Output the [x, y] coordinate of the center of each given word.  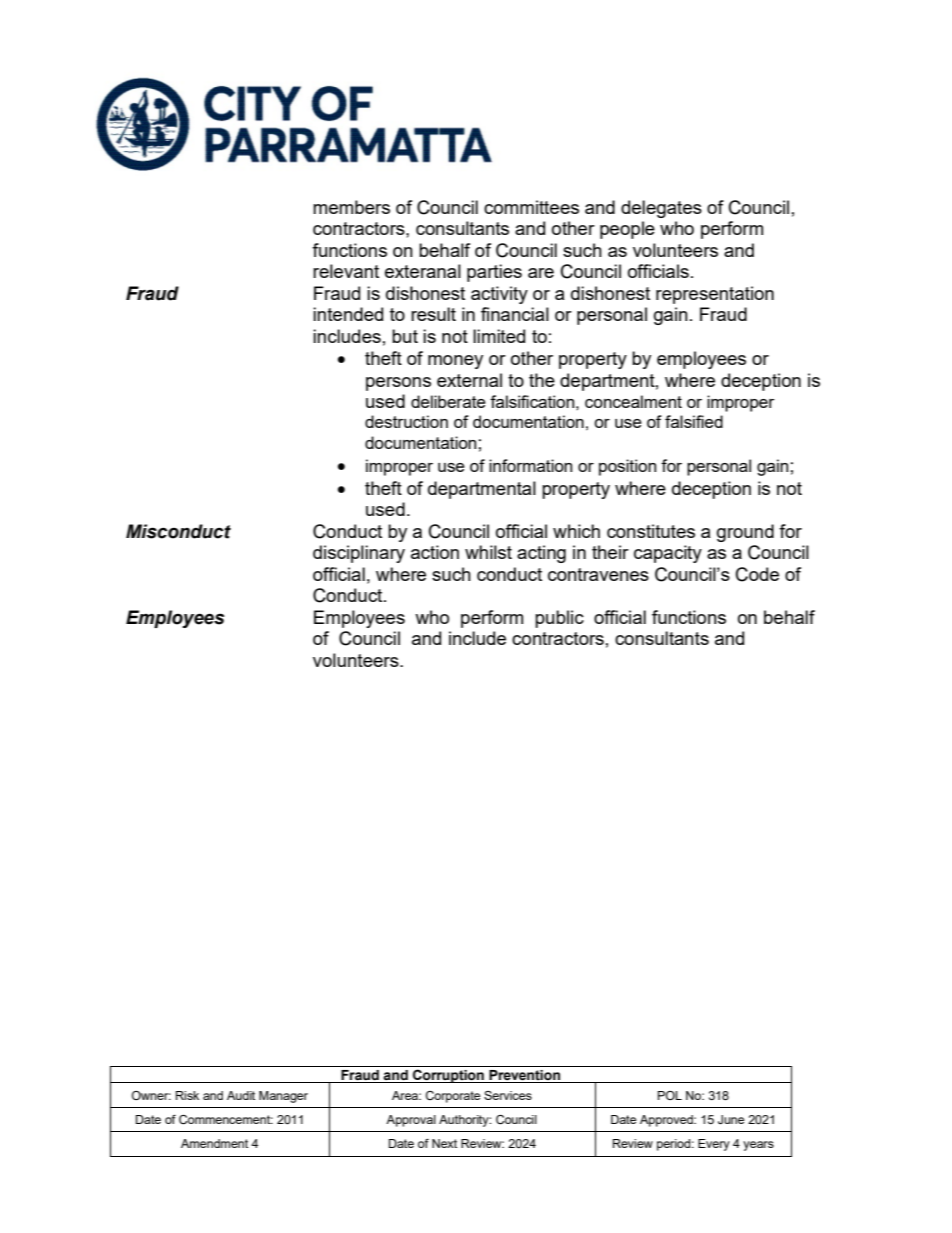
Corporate [453, 1097]
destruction [406, 421]
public [559, 619]
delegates [661, 209]
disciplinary [359, 554]
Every [714, 1145]
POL [670, 1095]
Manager [283, 1097]
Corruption [448, 1076]
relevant [346, 271]
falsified [694, 421]
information [530, 465]
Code [757, 574]
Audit [241, 1095]
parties [494, 273]
